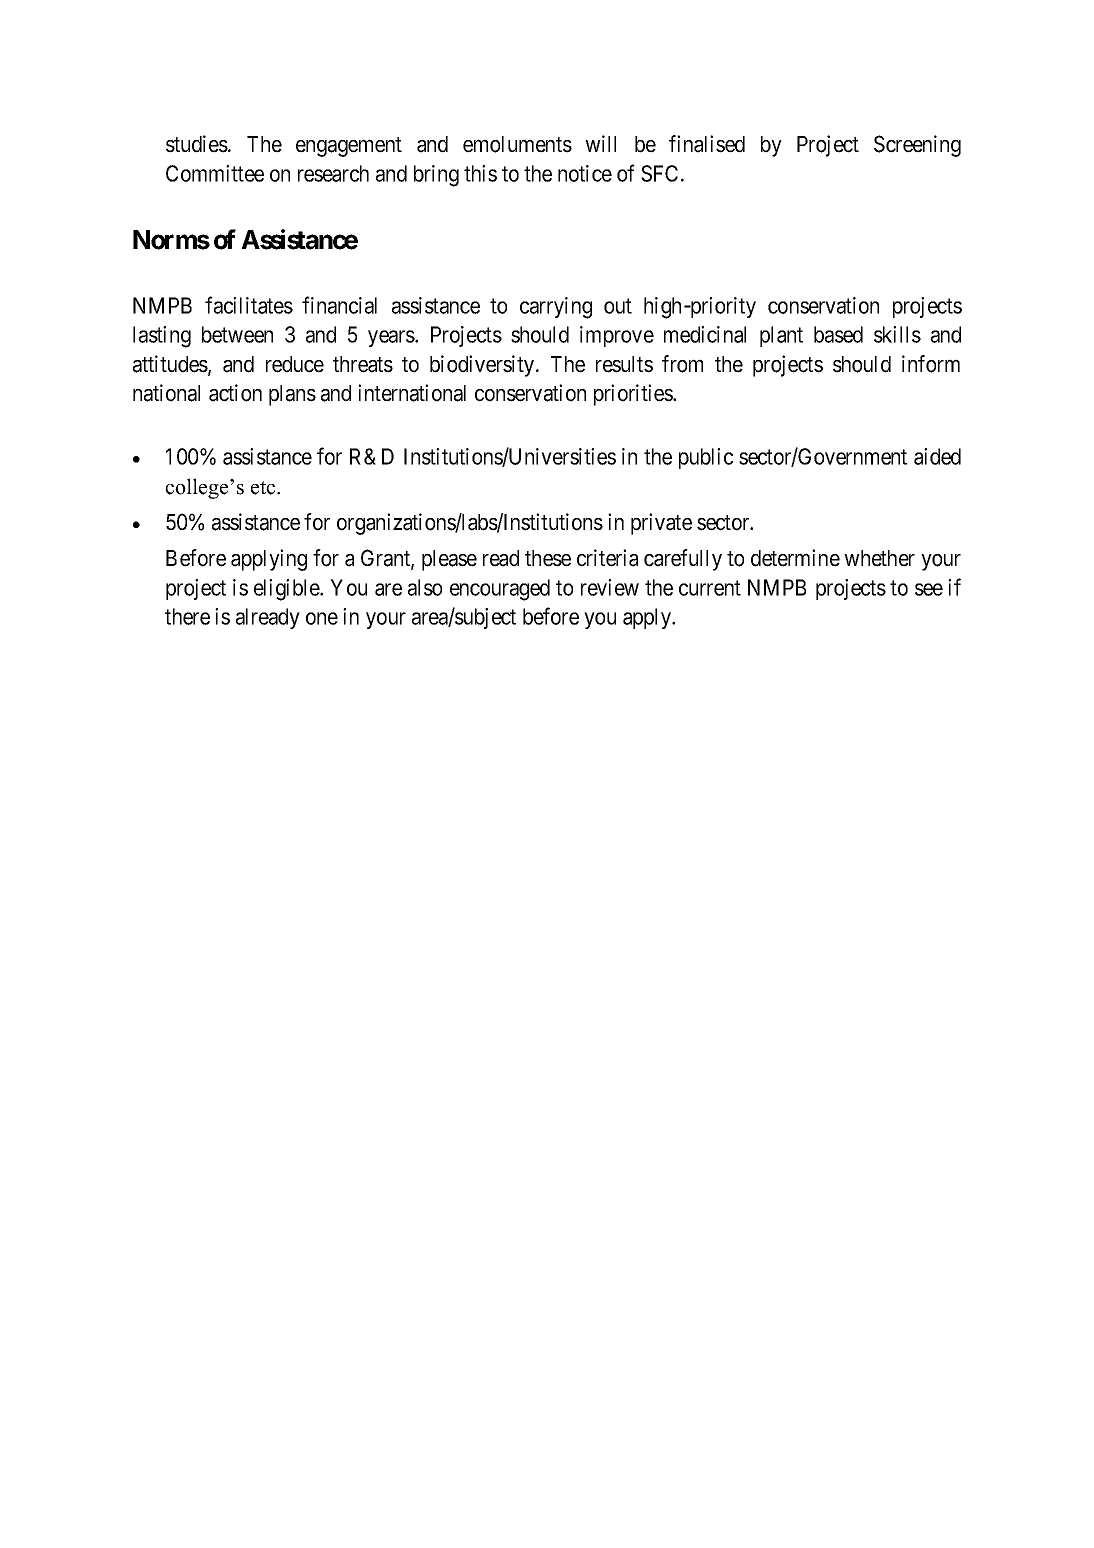 This page has width=1094, height=1548. Describe the element at coordinates (585, 173) in the page. I see `notice` at that location.
